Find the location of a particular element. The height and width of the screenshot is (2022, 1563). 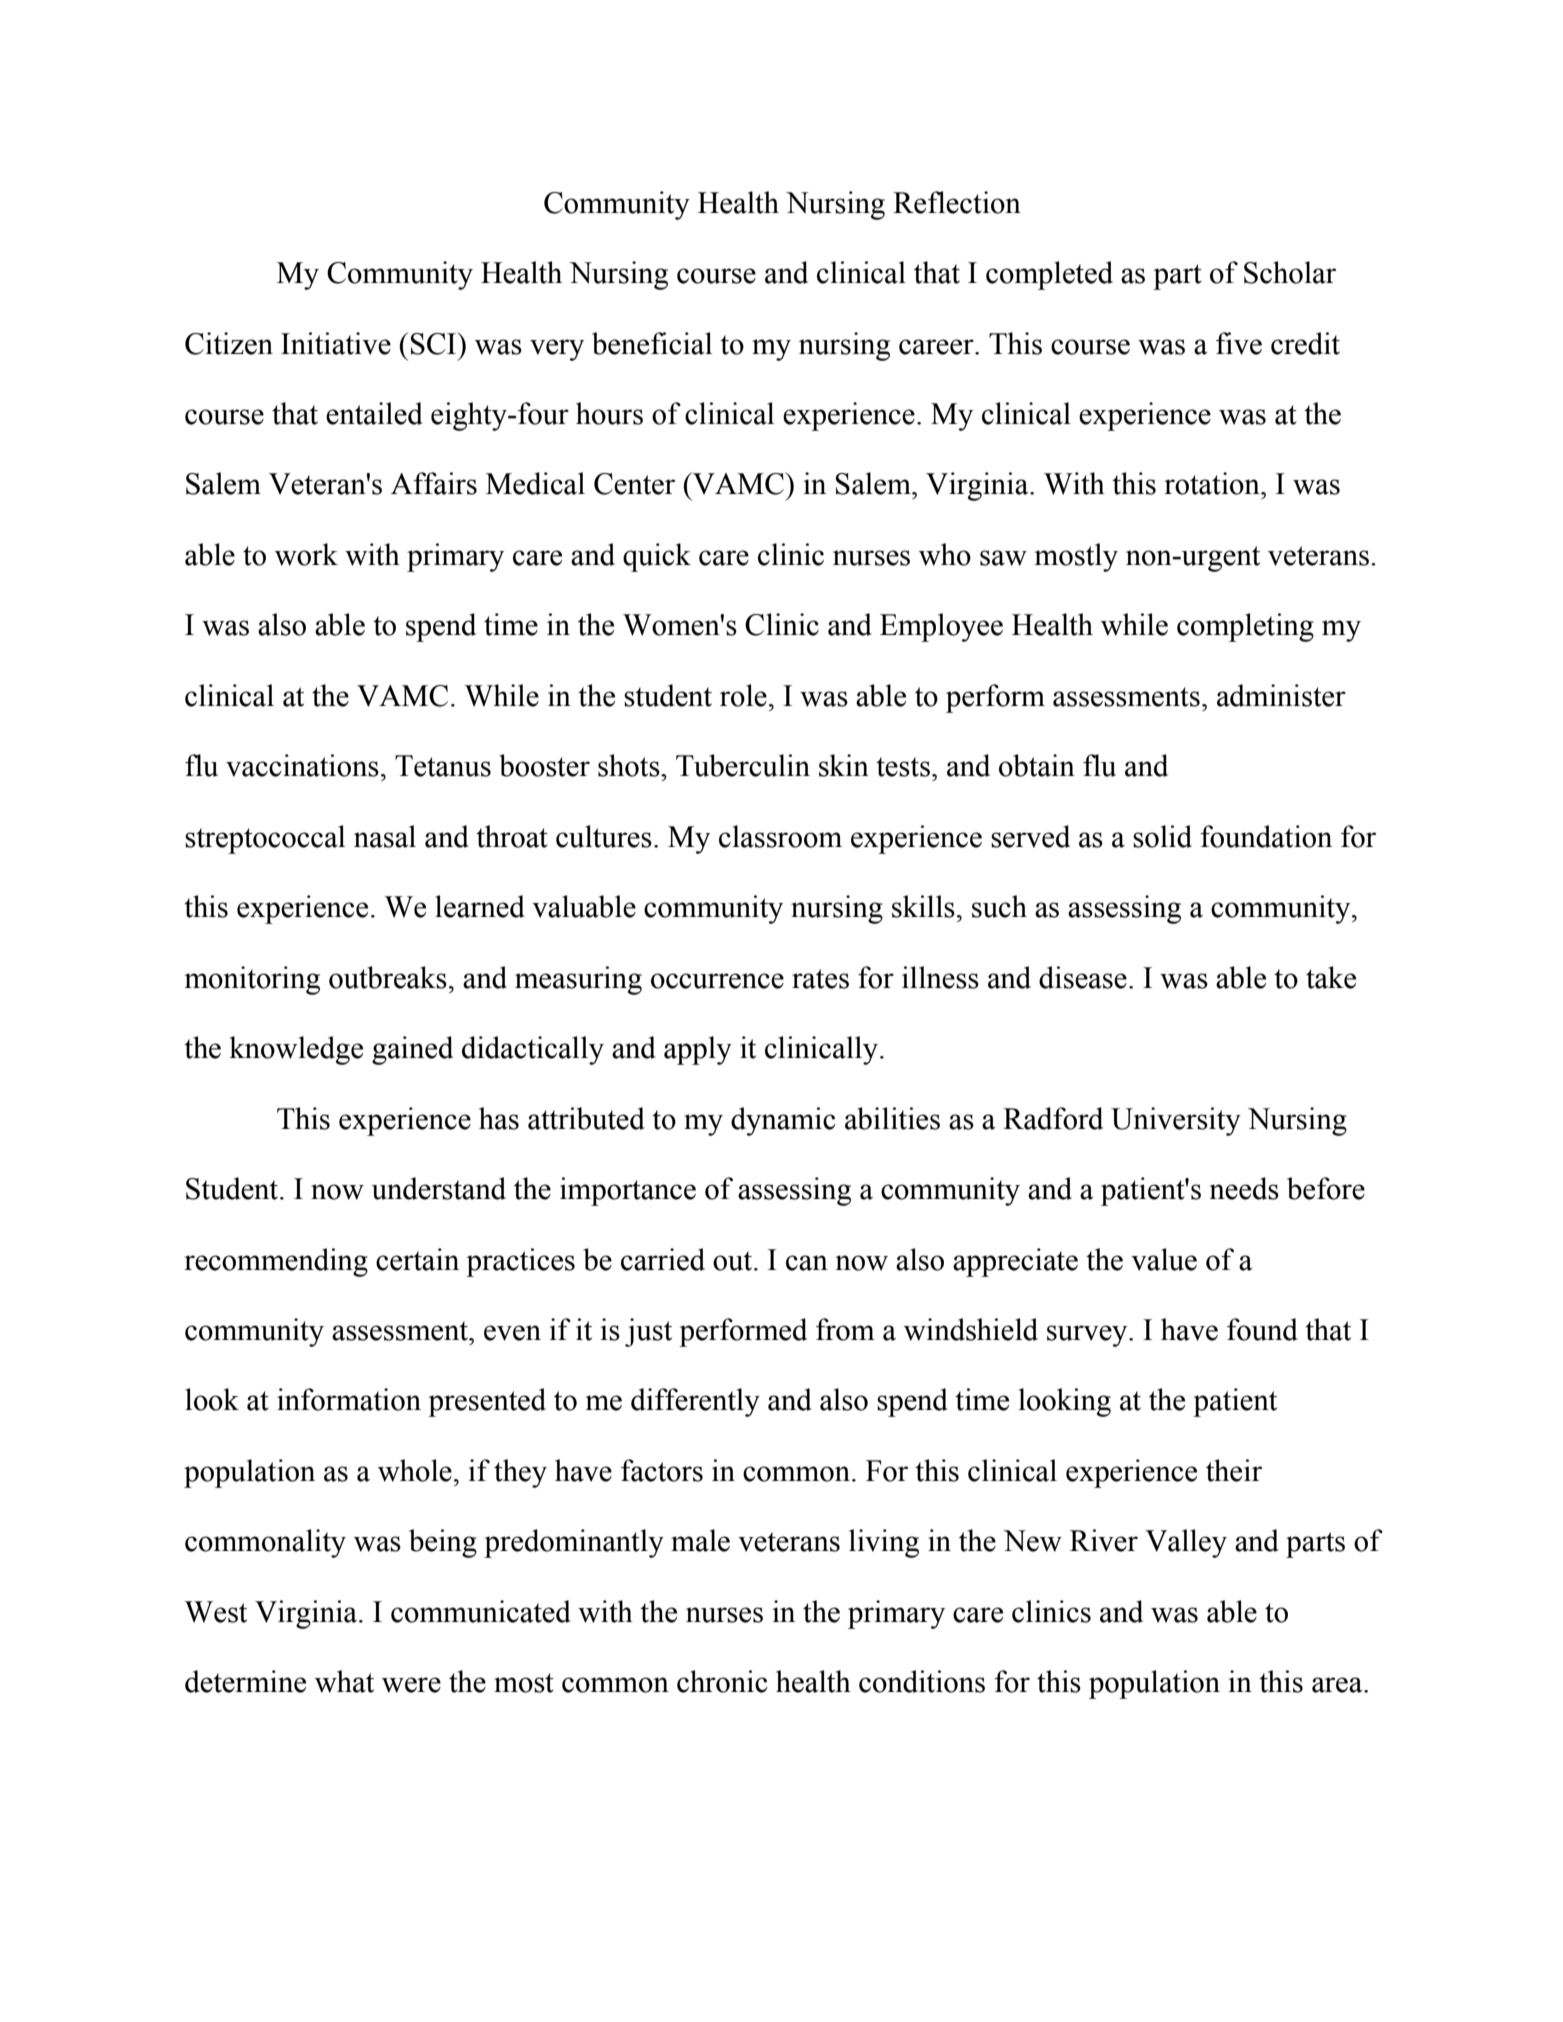

administer is located at coordinates (1281, 695).
